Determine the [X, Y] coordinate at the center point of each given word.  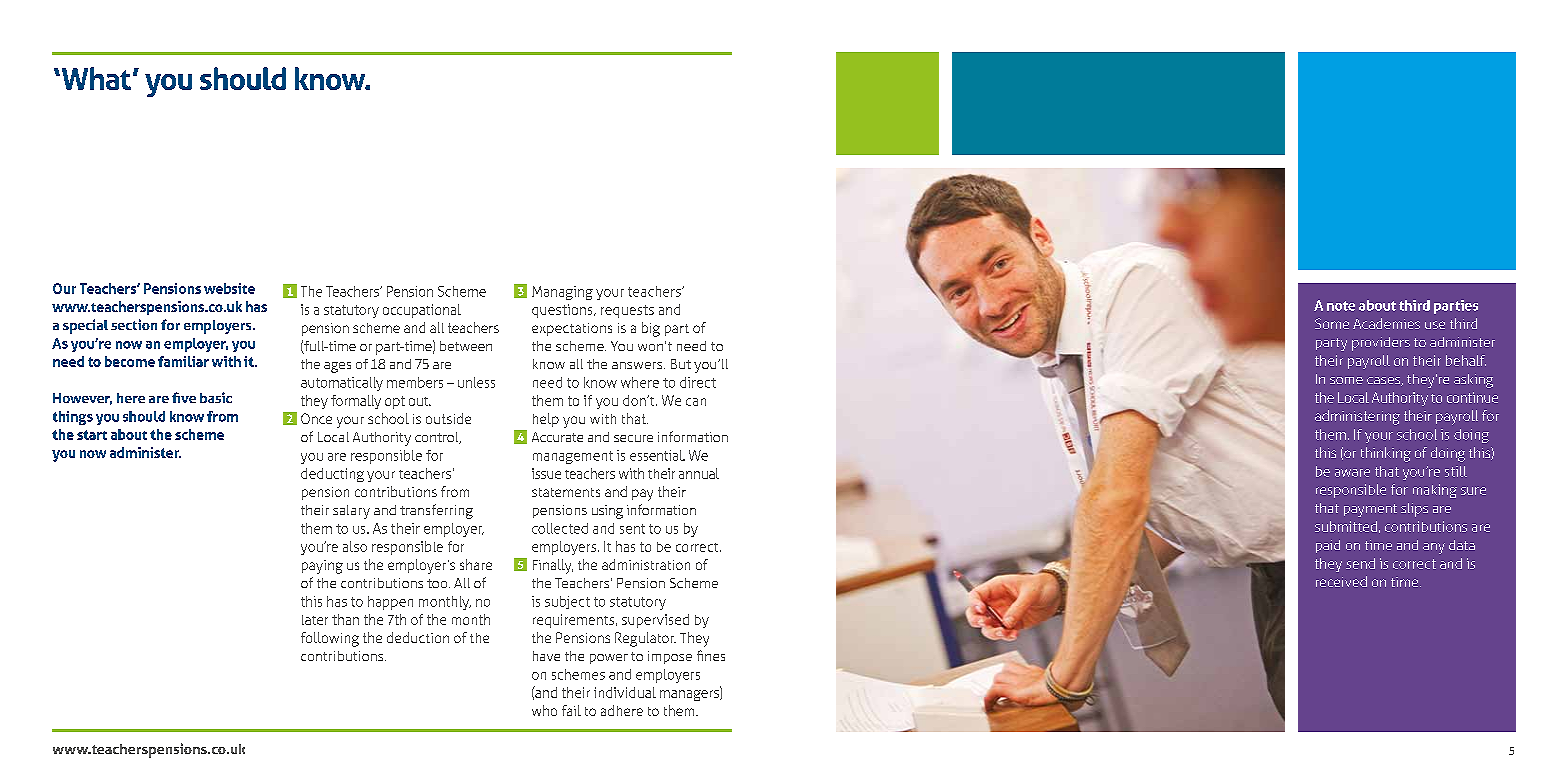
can [696, 402]
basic [216, 397]
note [1341, 306]
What [95, 78]
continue [1472, 397]
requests [627, 311]
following [330, 639]
